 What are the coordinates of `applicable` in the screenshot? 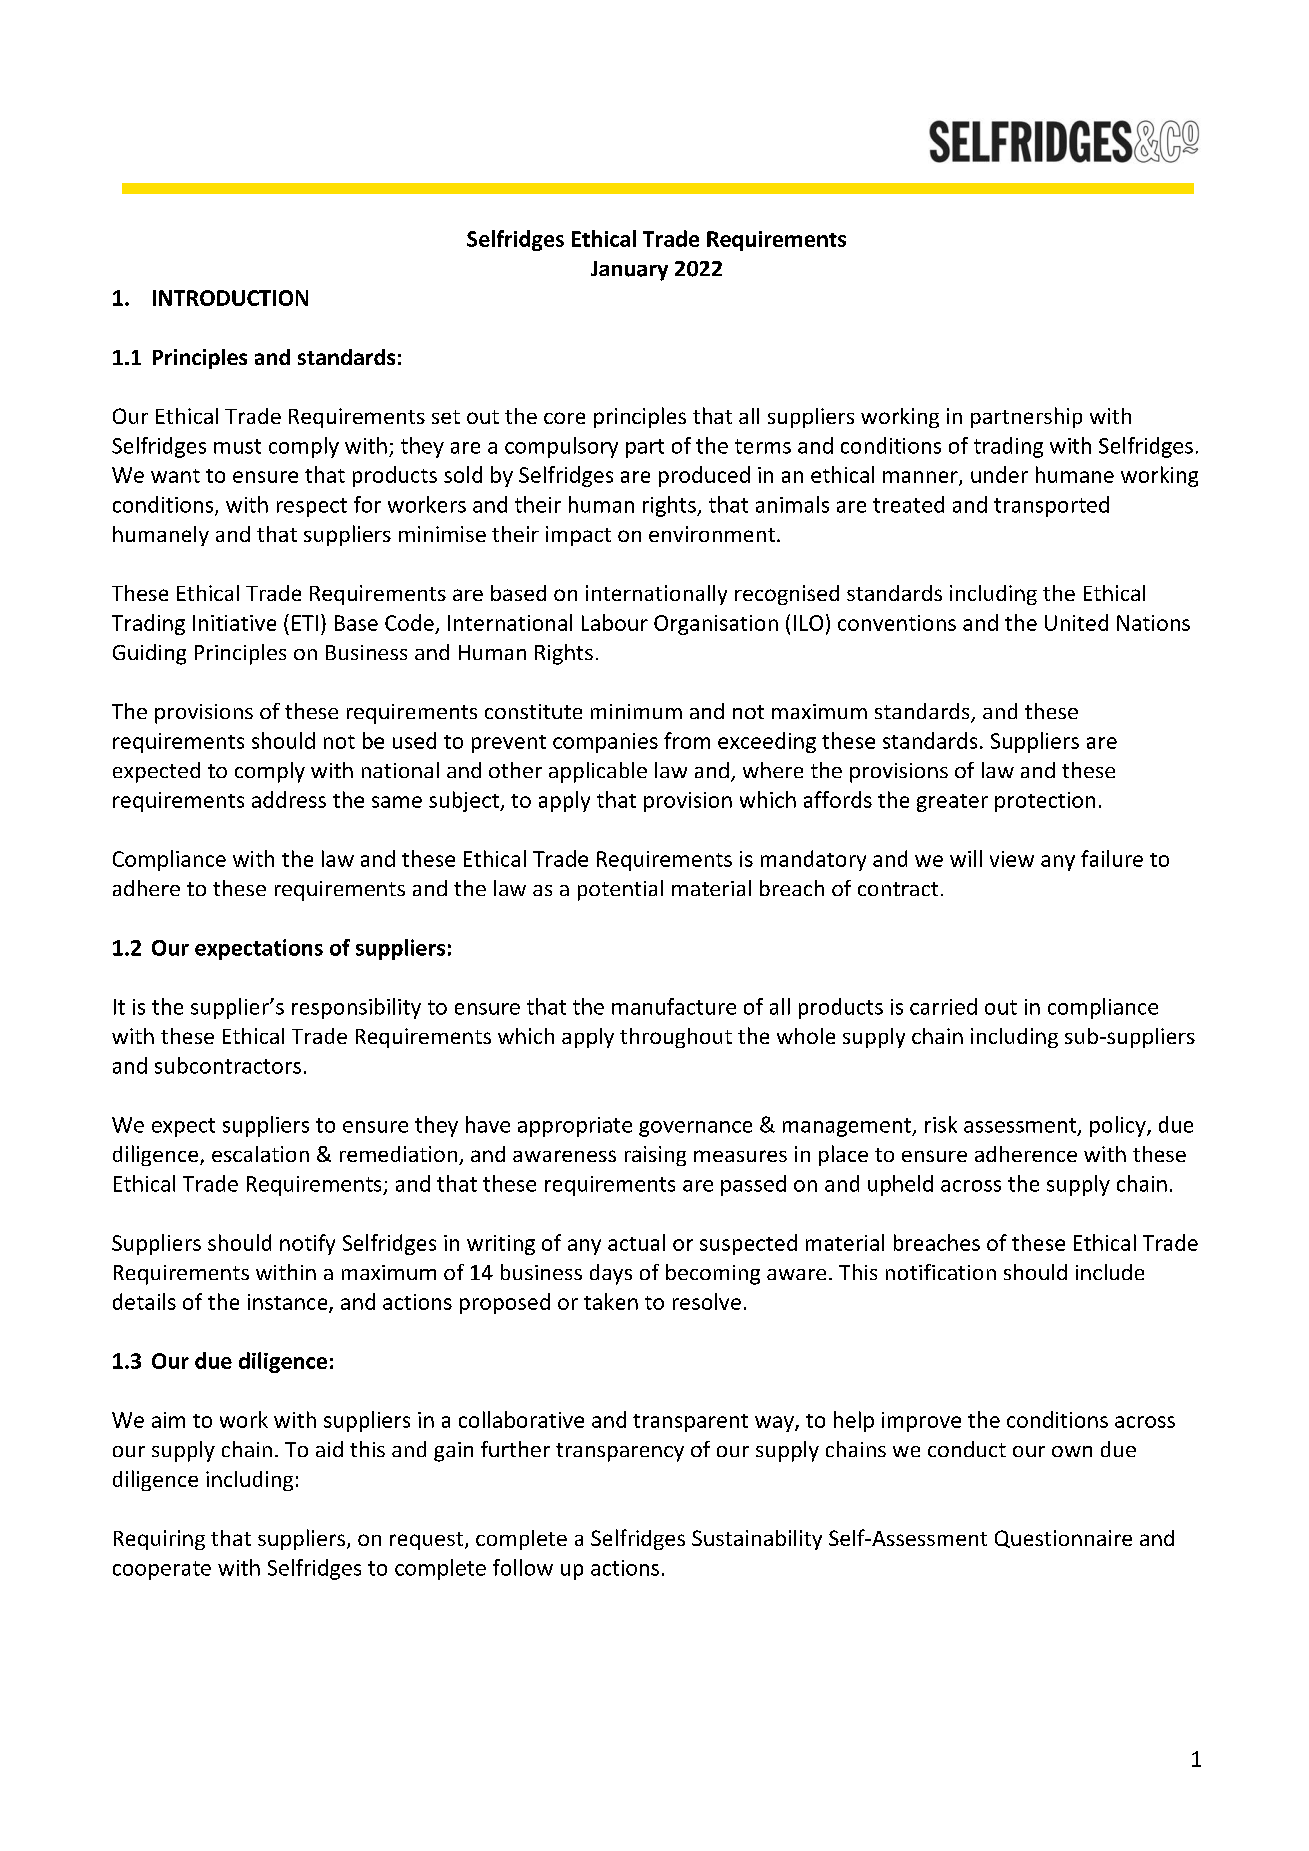 It's located at (598, 772).
